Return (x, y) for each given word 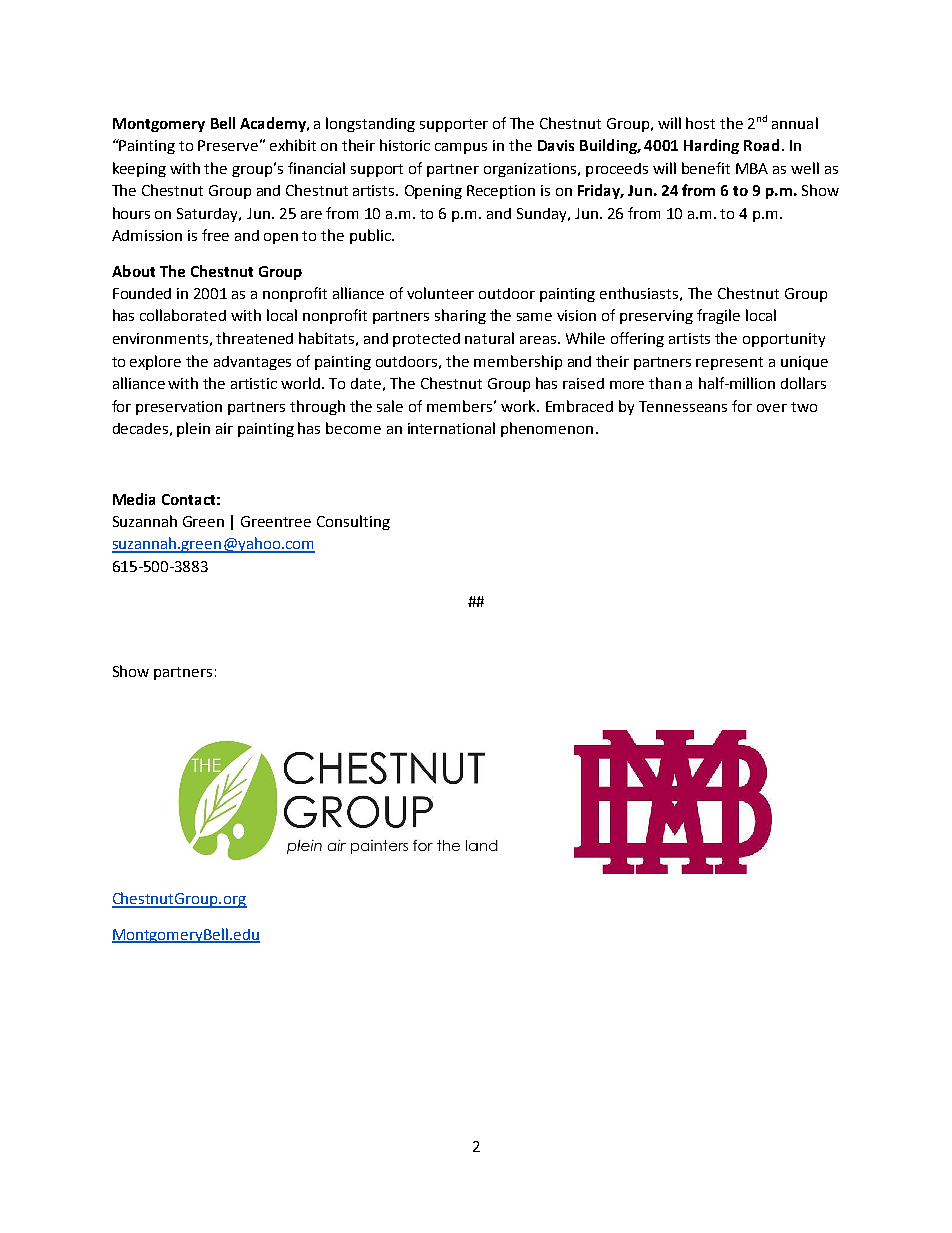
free (215, 235)
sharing (460, 316)
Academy (274, 124)
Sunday (543, 215)
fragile (718, 316)
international (451, 428)
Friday (600, 191)
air (224, 428)
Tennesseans (683, 406)
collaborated (183, 315)
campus (461, 148)
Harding (711, 146)
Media (134, 499)
